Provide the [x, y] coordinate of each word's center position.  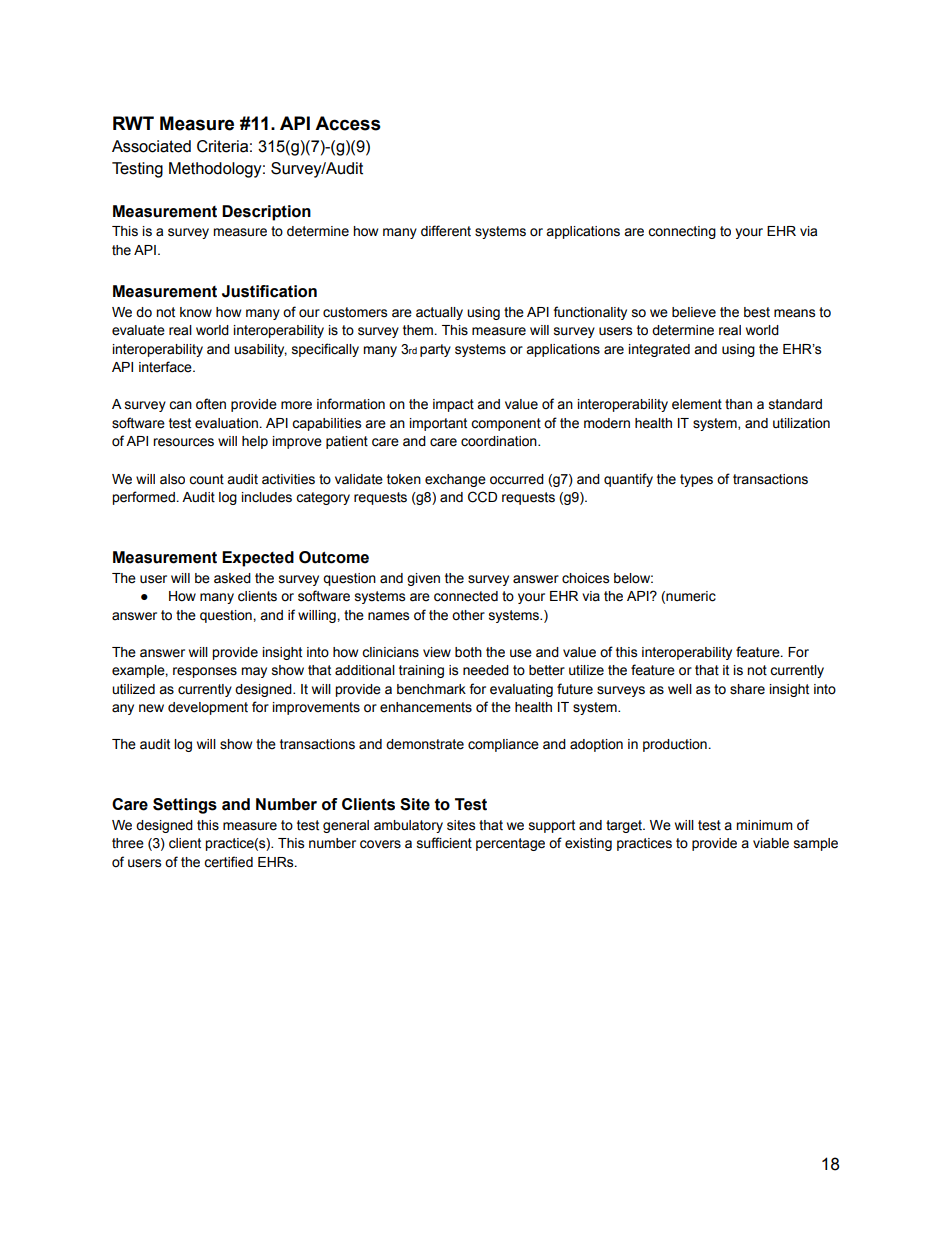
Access [348, 123]
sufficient [444, 843]
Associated [151, 146]
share [747, 689]
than [738, 404]
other [468, 615]
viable [771, 843]
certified [228, 862]
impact [453, 405]
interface [166, 367]
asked [232, 578]
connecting [682, 232]
